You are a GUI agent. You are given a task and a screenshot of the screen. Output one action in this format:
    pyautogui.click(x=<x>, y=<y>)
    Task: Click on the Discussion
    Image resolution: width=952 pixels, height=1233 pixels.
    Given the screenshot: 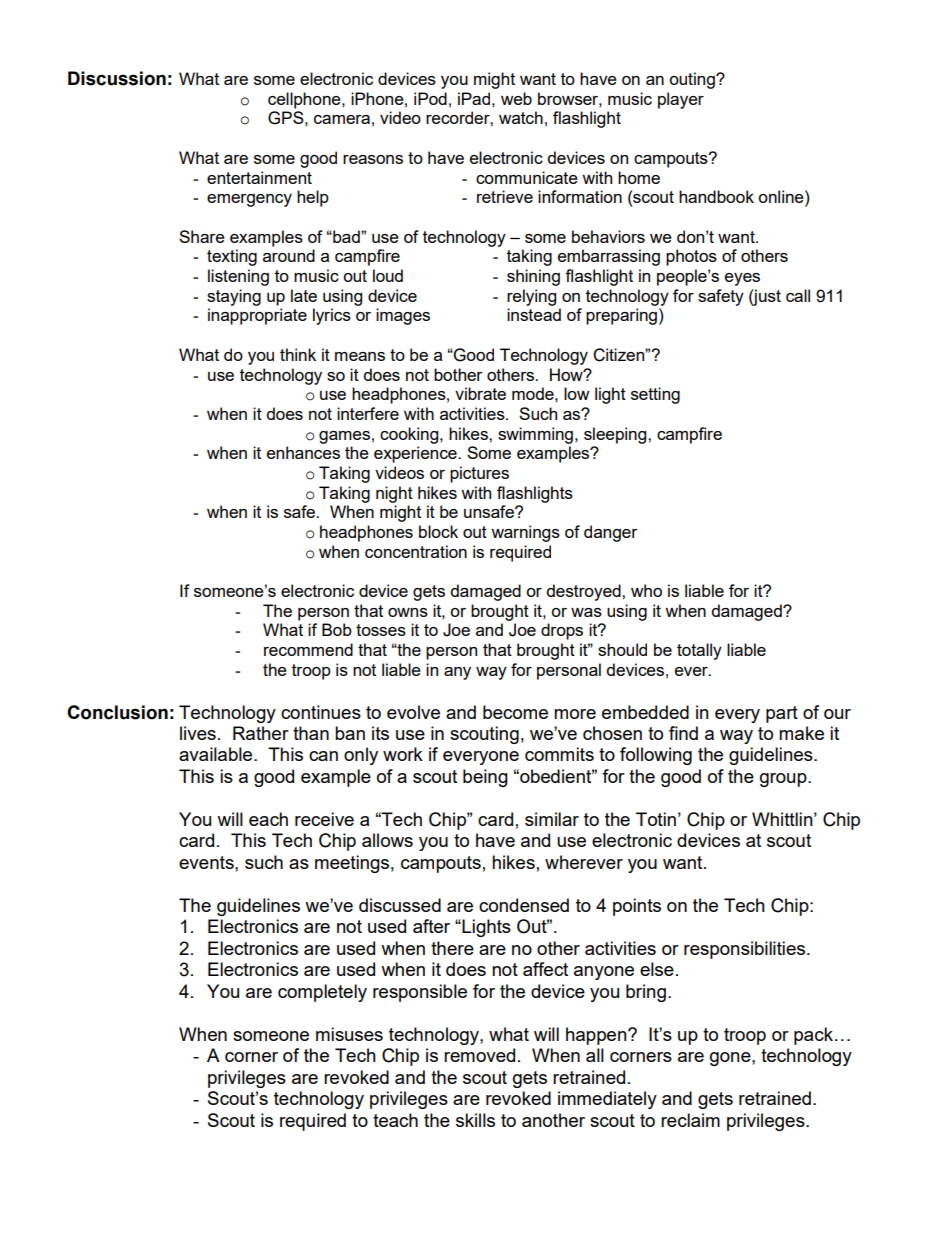 What is the action you would take?
    pyautogui.click(x=117, y=78)
